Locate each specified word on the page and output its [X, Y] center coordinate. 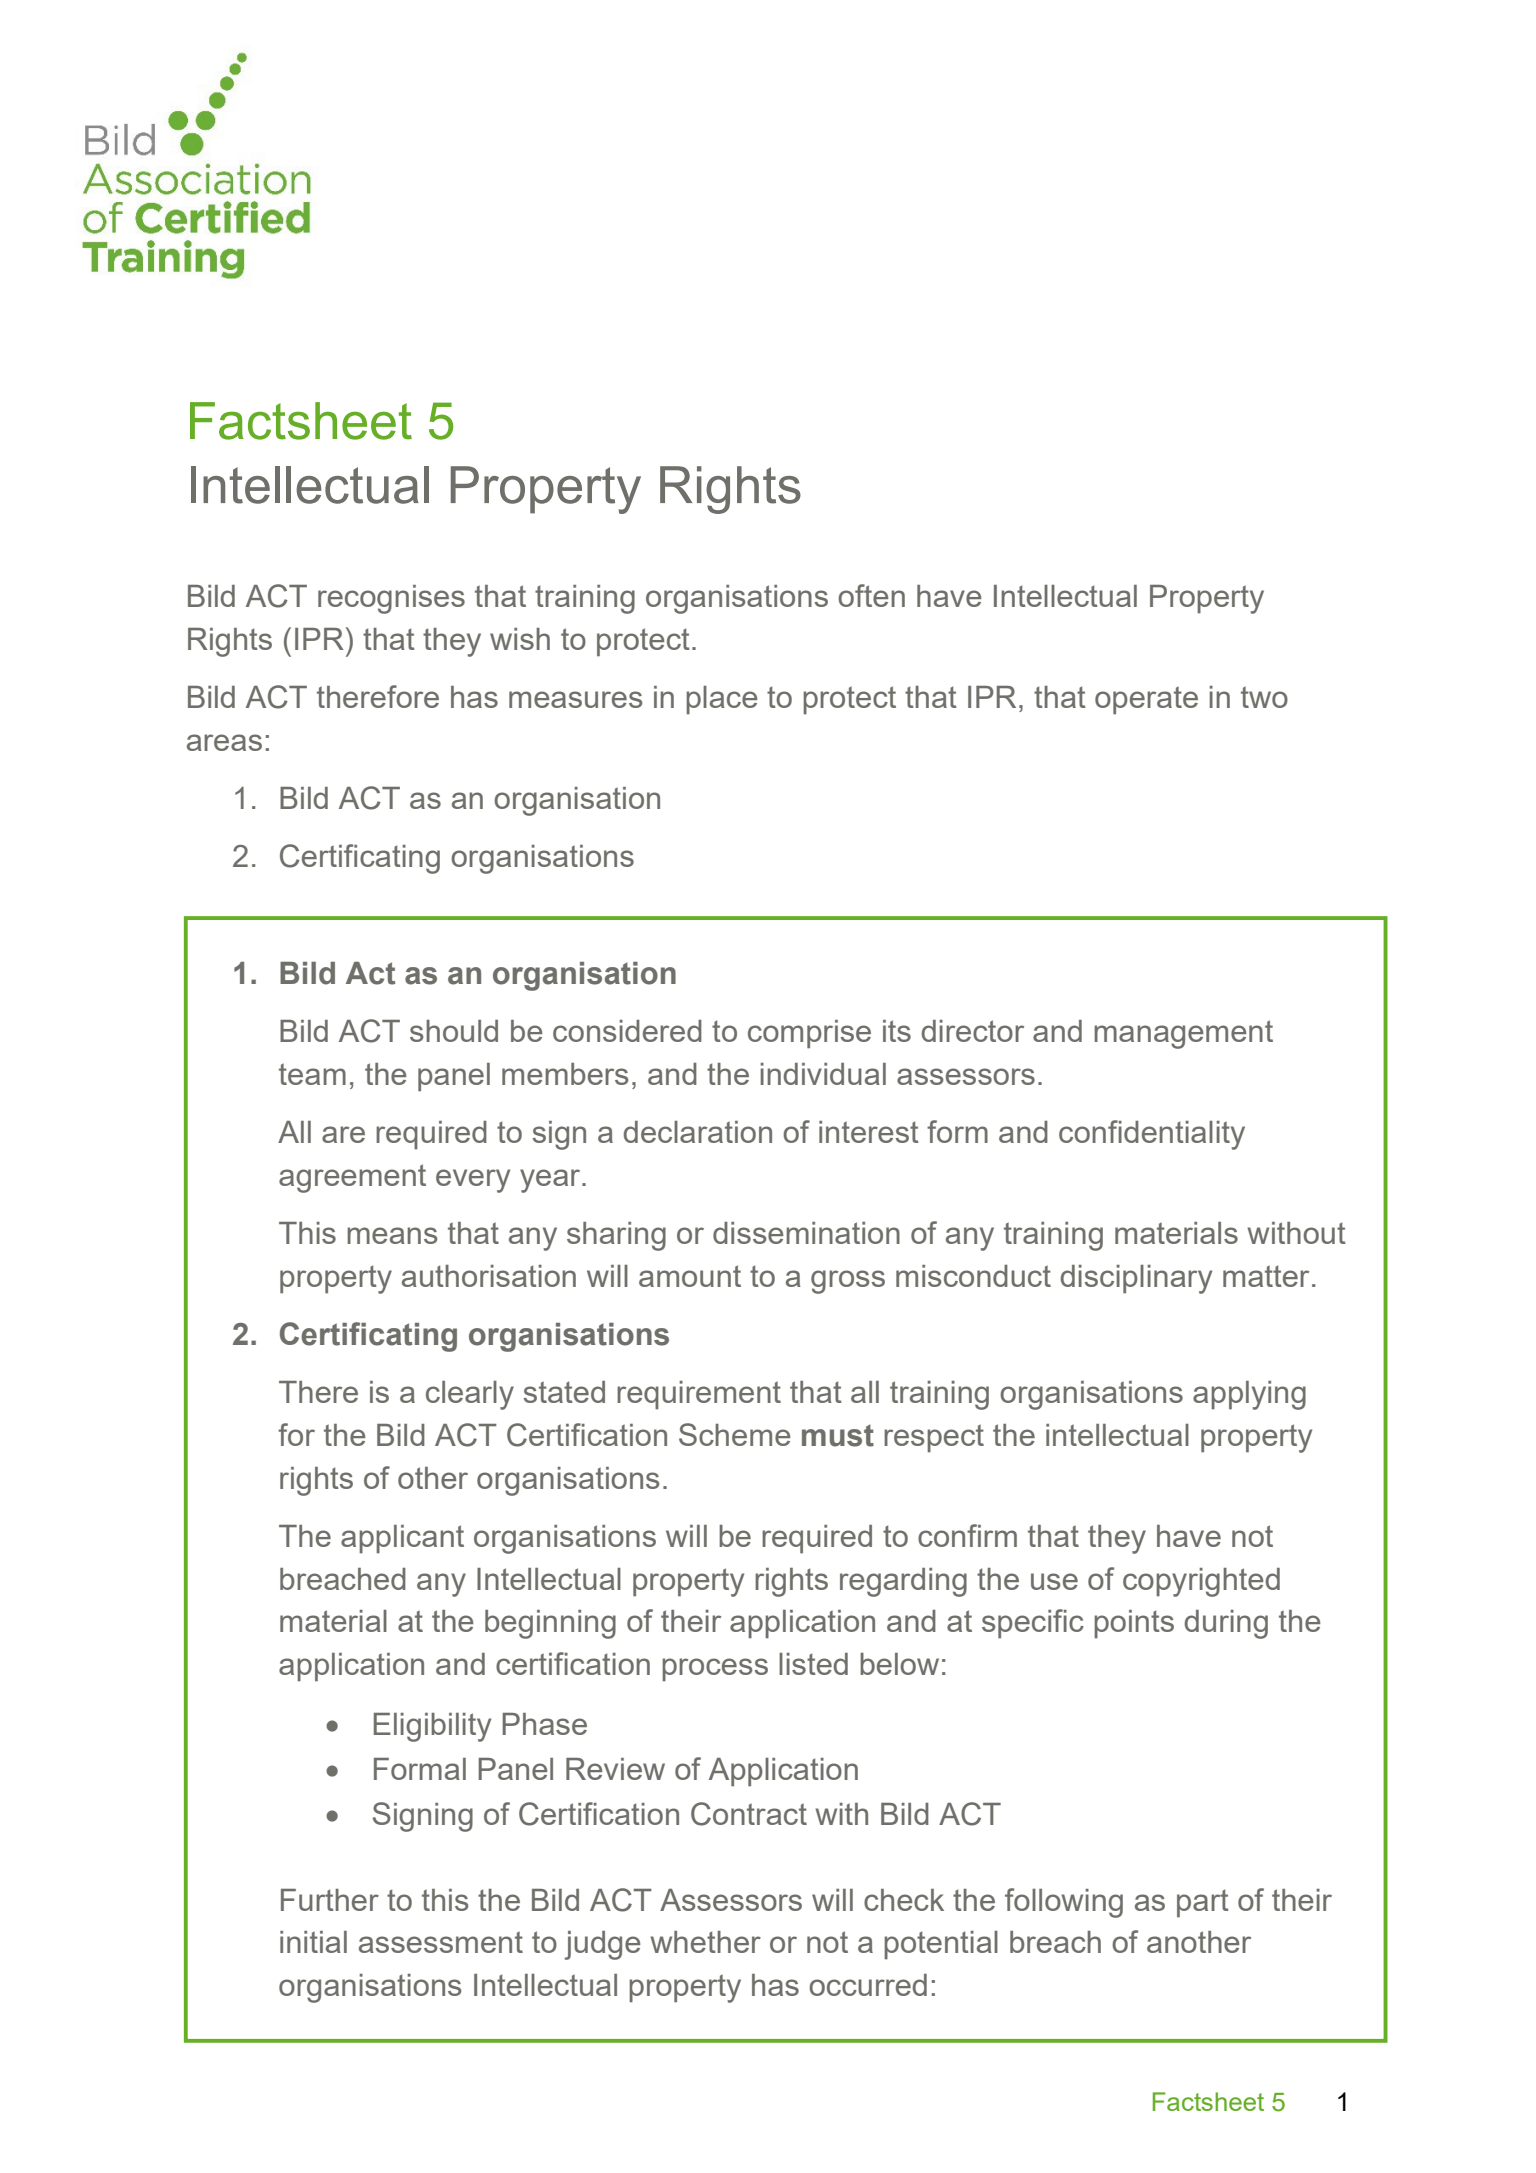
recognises [391, 599]
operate [1146, 700]
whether [705, 1942]
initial [313, 1942]
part [1203, 1903]
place [722, 700]
